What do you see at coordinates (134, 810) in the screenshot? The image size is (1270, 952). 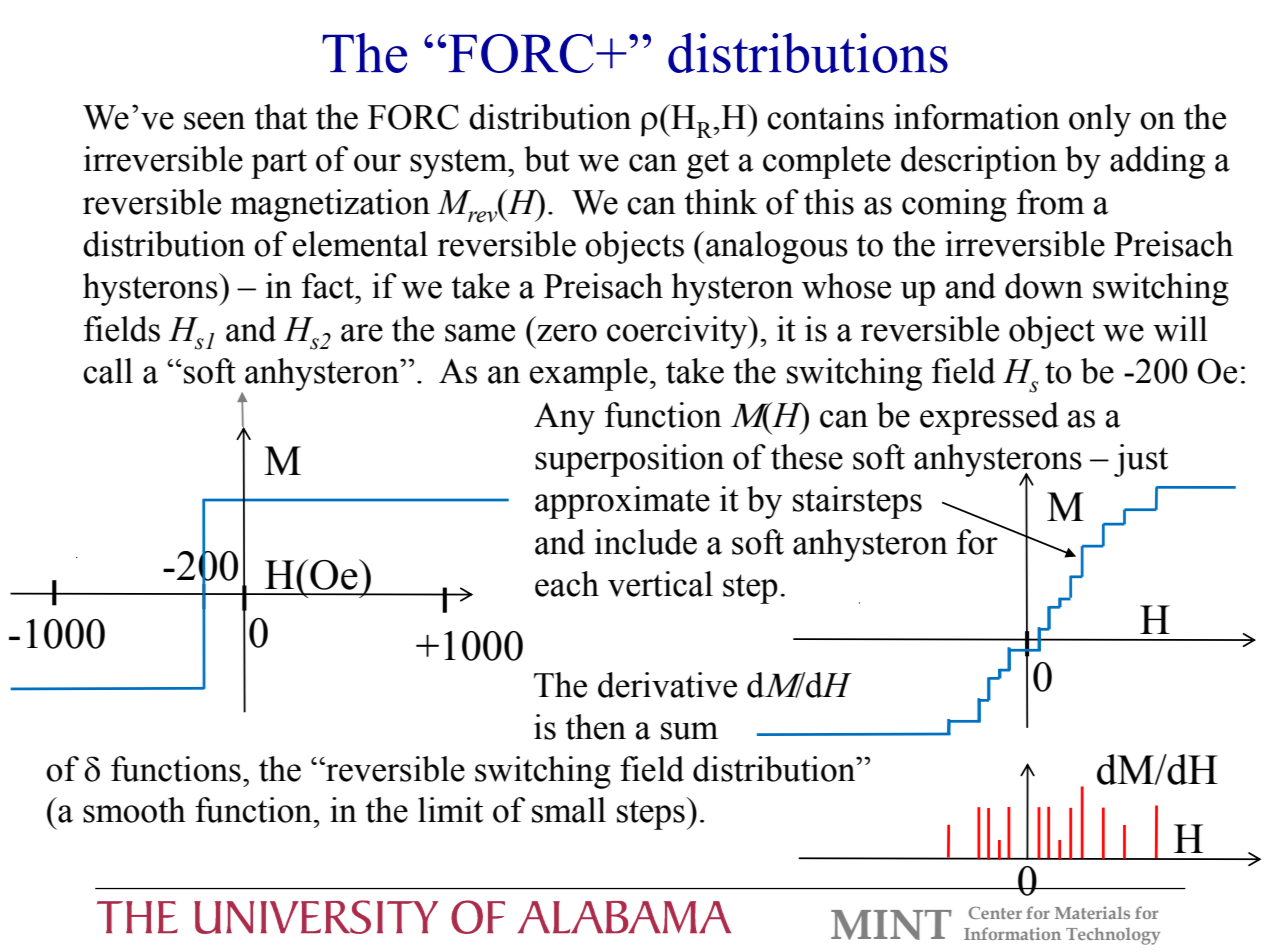 I see `smooth` at bounding box center [134, 810].
